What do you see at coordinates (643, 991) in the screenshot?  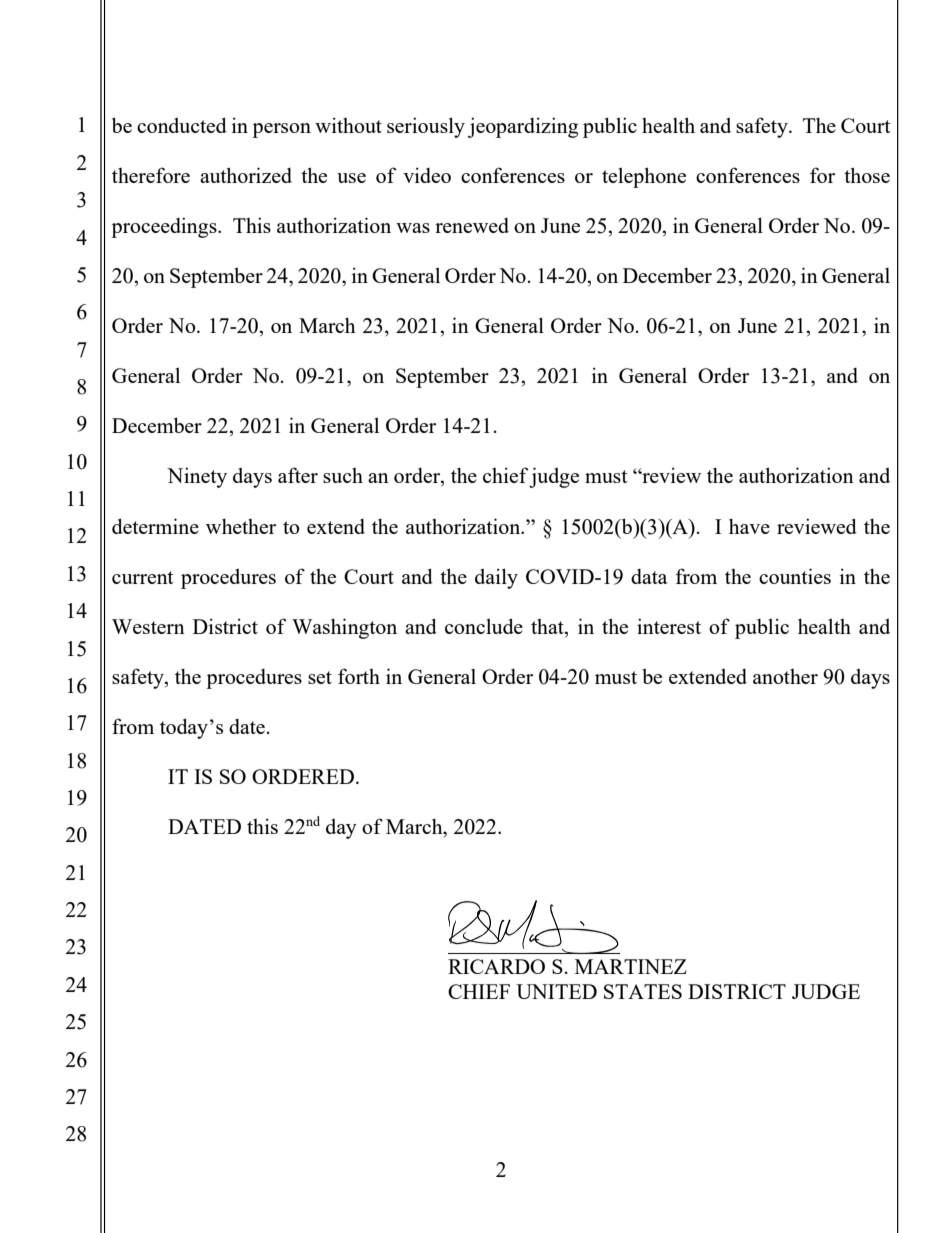 I see `STATES` at bounding box center [643, 991].
